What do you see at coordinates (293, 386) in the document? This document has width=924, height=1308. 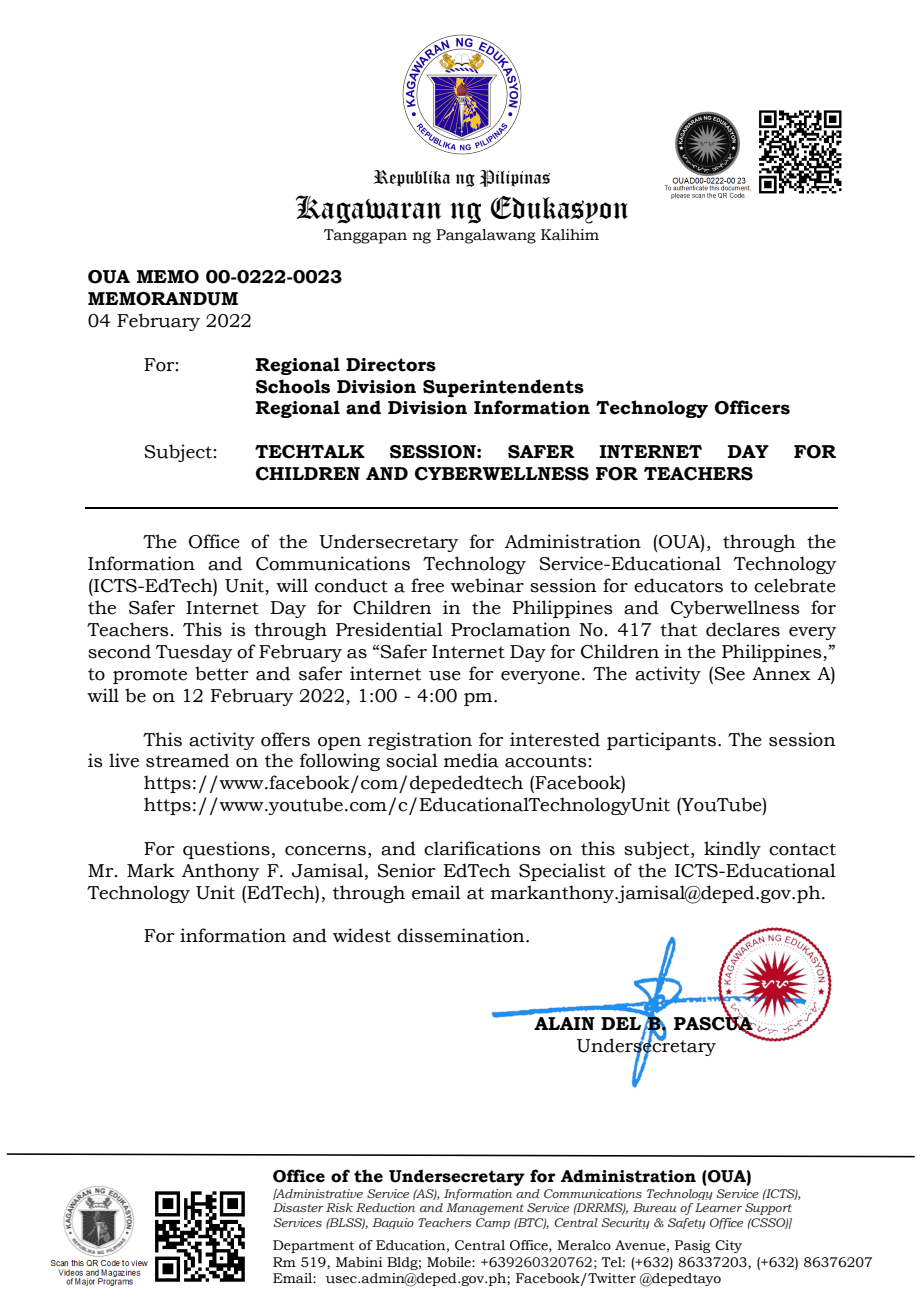 I see `Schools` at bounding box center [293, 386].
